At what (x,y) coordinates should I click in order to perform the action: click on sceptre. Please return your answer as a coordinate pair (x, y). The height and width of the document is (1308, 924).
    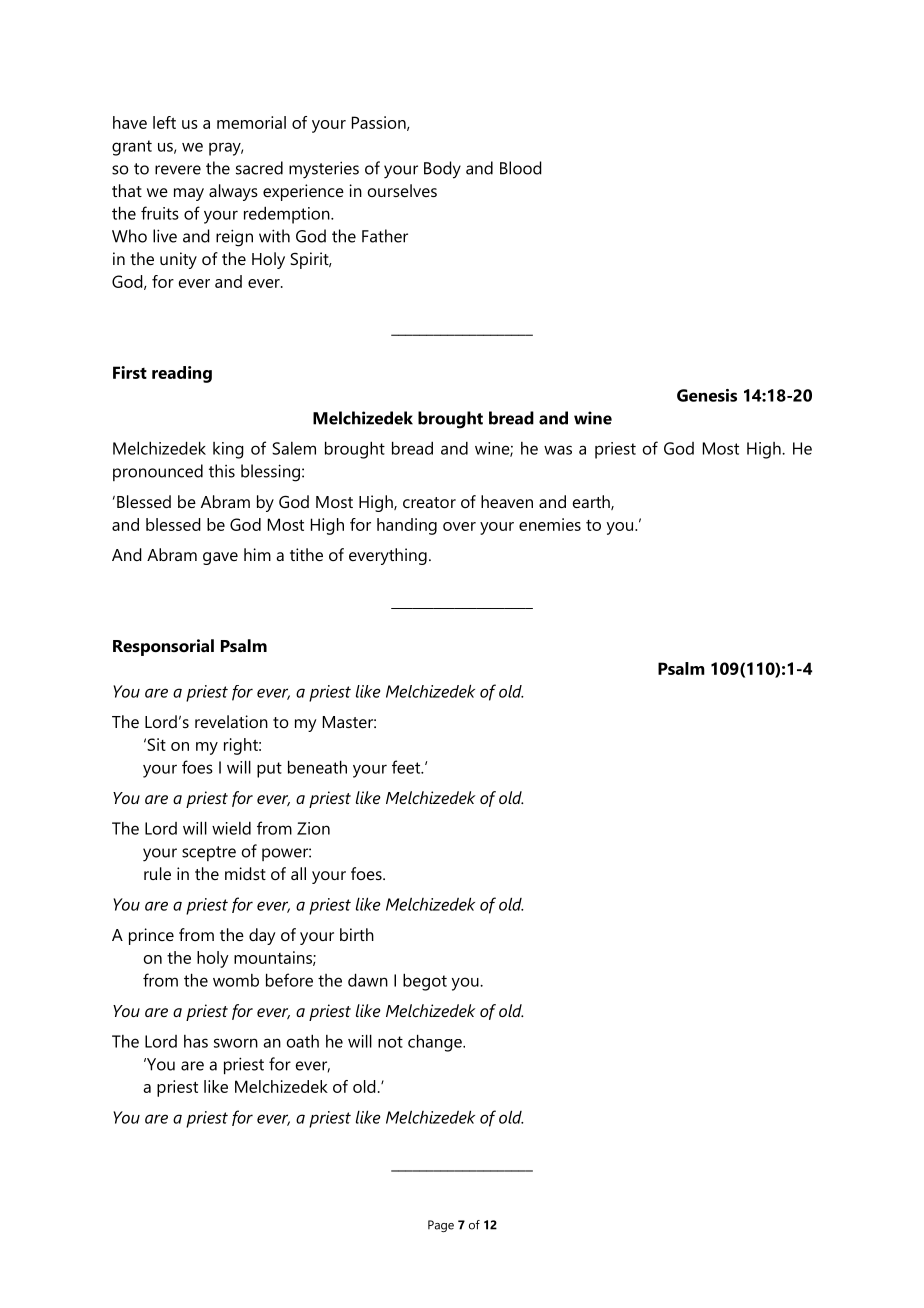
    Looking at the image, I should click on (209, 853).
